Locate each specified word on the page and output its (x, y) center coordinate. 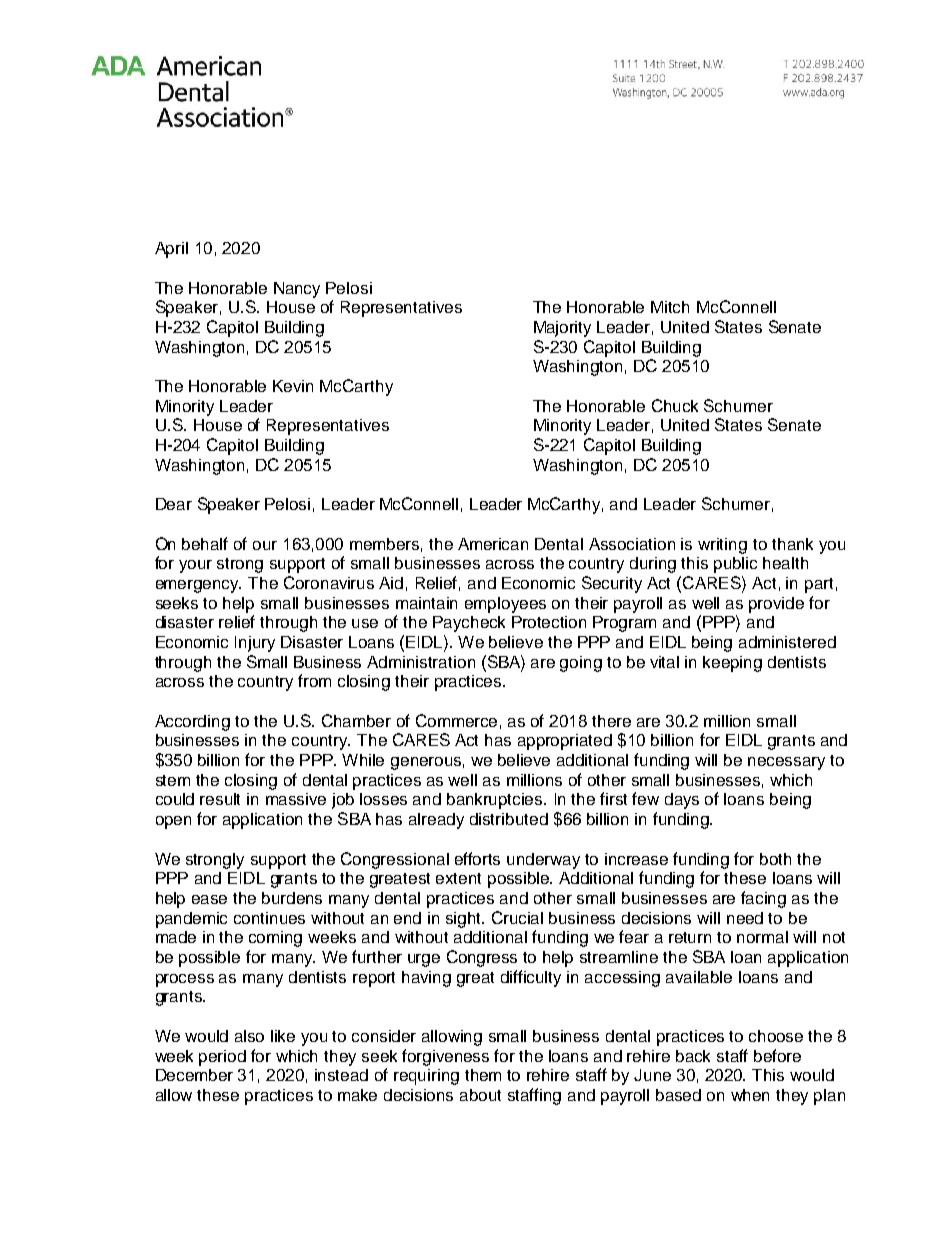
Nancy (297, 290)
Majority (562, 329)
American (493, 544)
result (220, 799)
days (682, 801)
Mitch (670, 307)
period (222, 1058)
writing (722, 546)
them (483, 1075)
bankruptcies (496, 801)
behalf (205, 543)
